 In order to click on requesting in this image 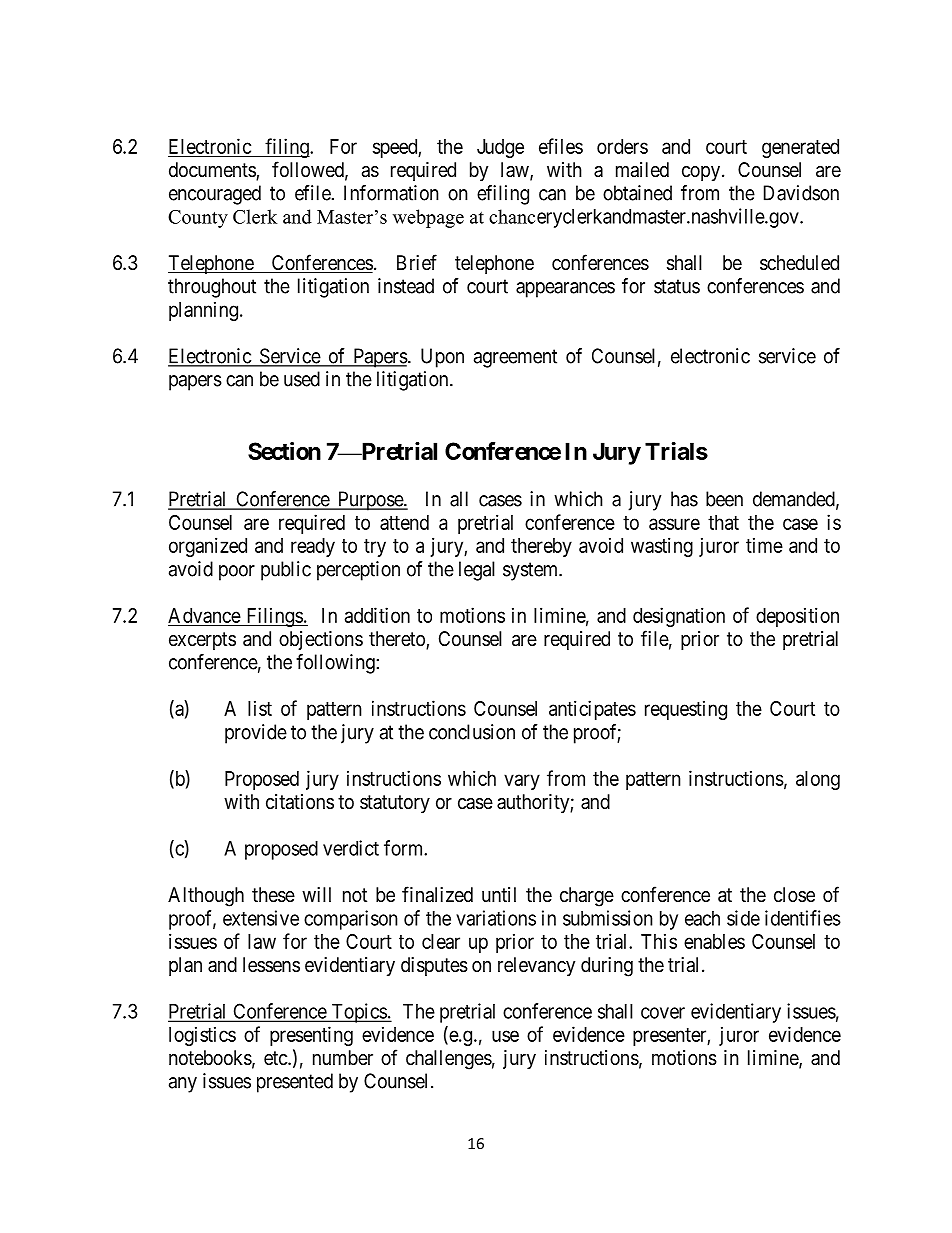, I will do `click(686, 710)`.
